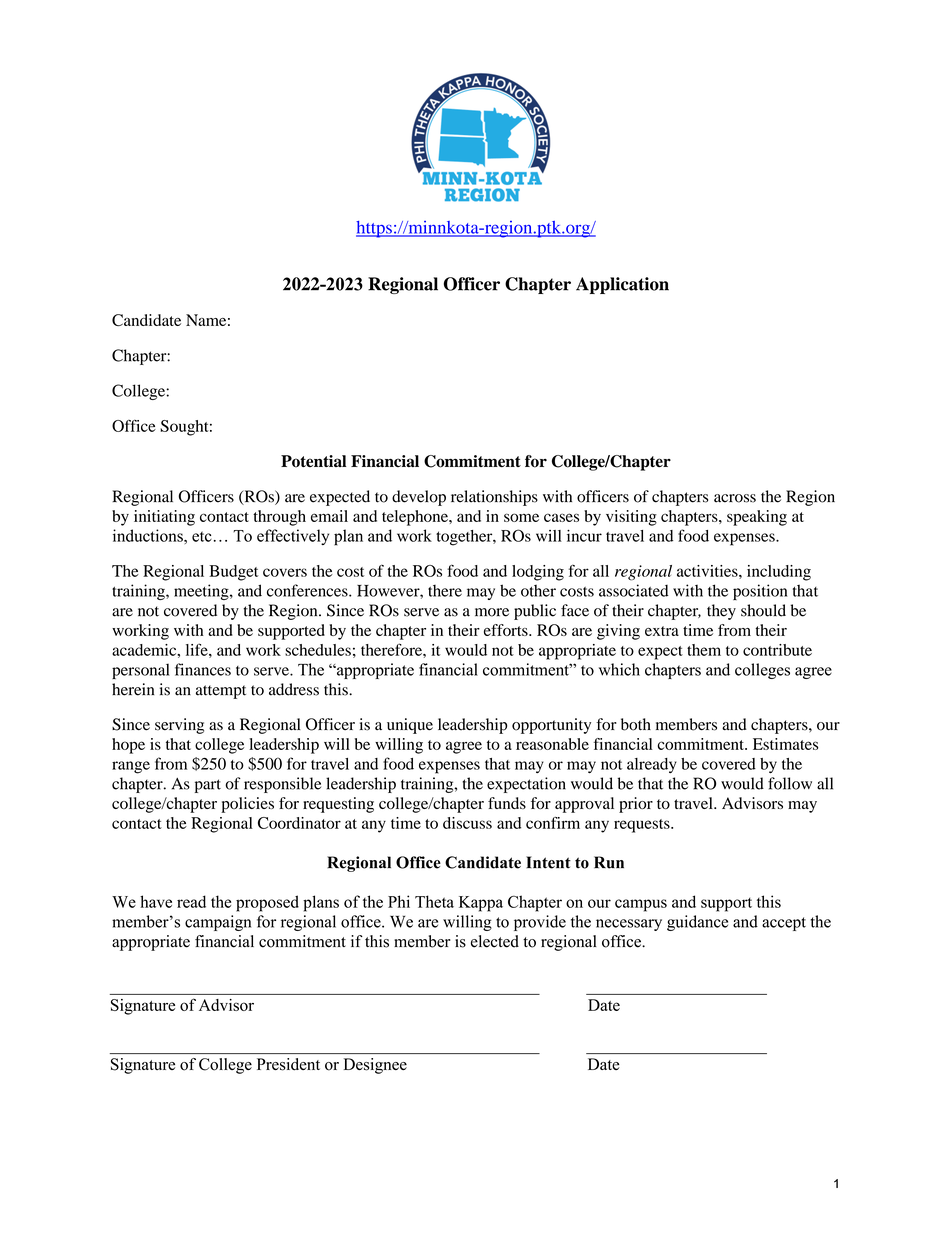 Image resolution: width=952 pixels, height=1233 pixels. Describe the element at coordinates (481, 904) in the screenshot. I see `Kappa` at that location.
